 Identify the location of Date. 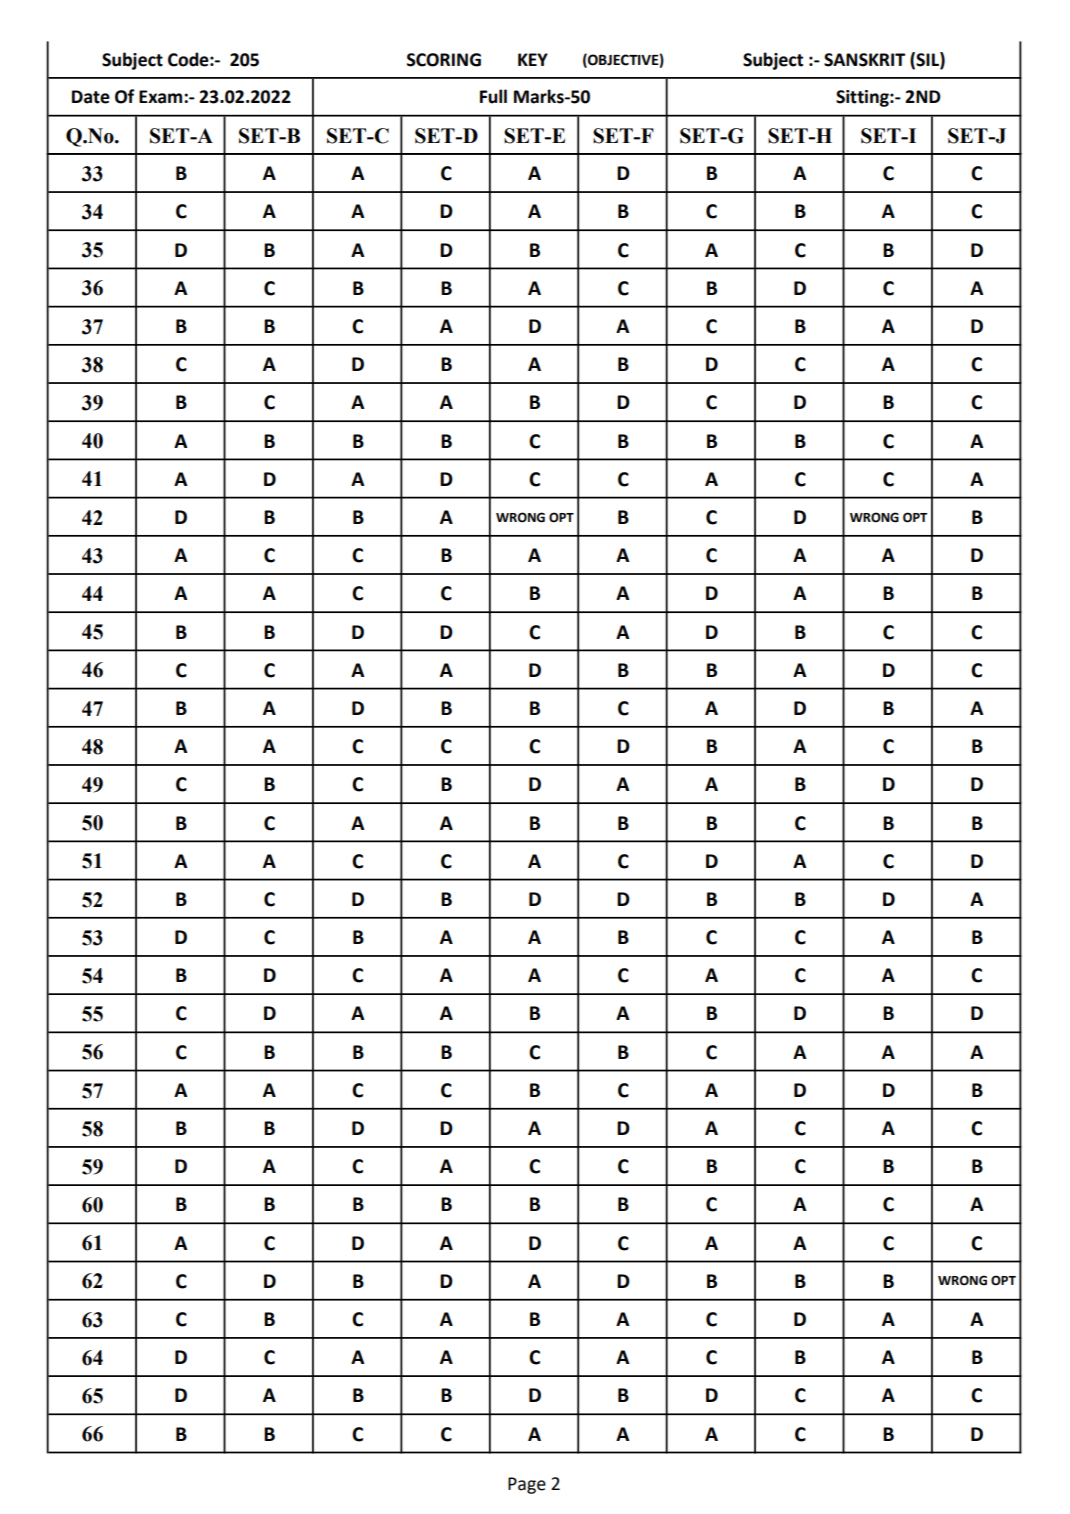
(91, 97).
